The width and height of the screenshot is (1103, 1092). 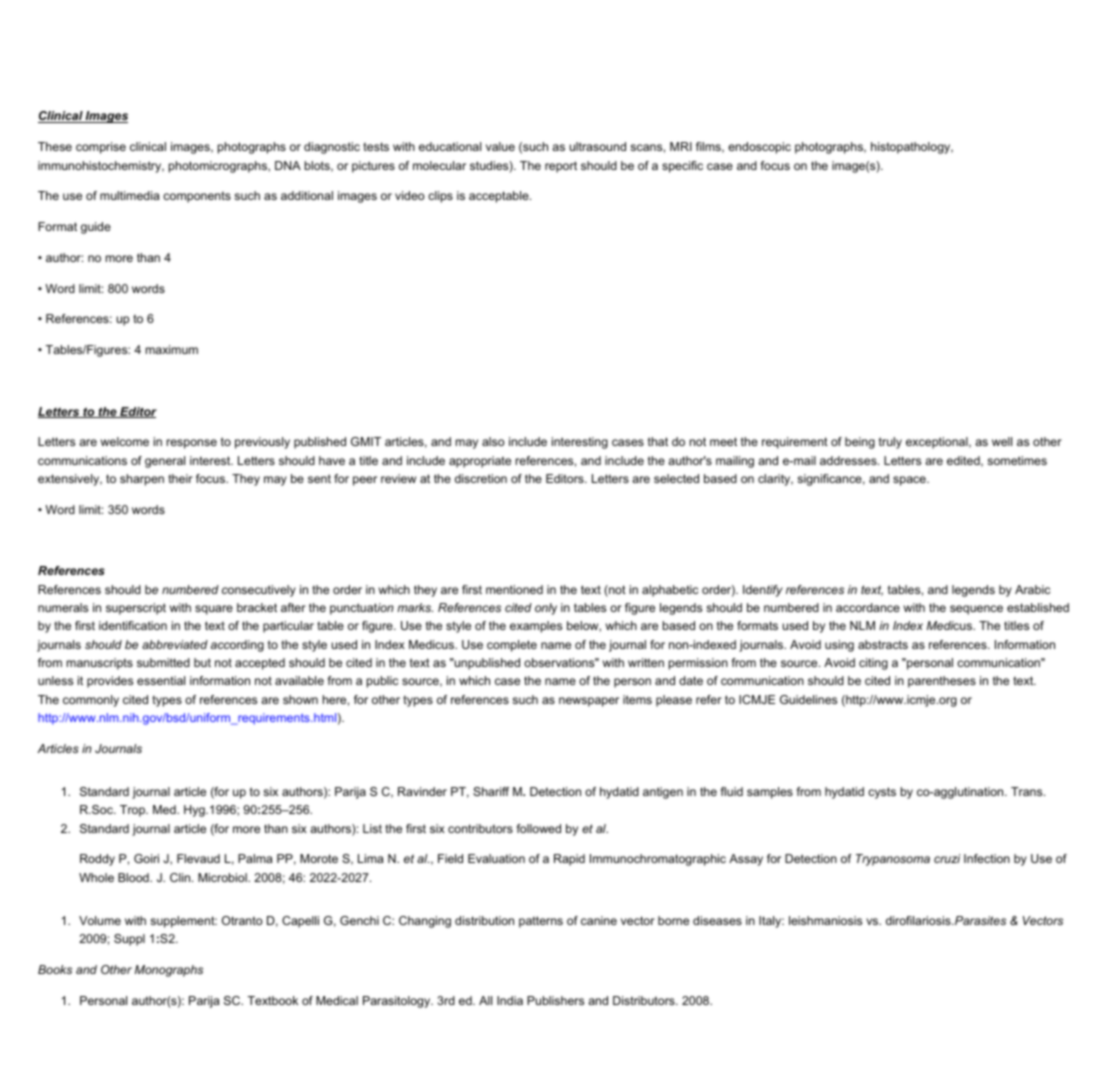 I want to click on report, so click(x=561, y=167).
